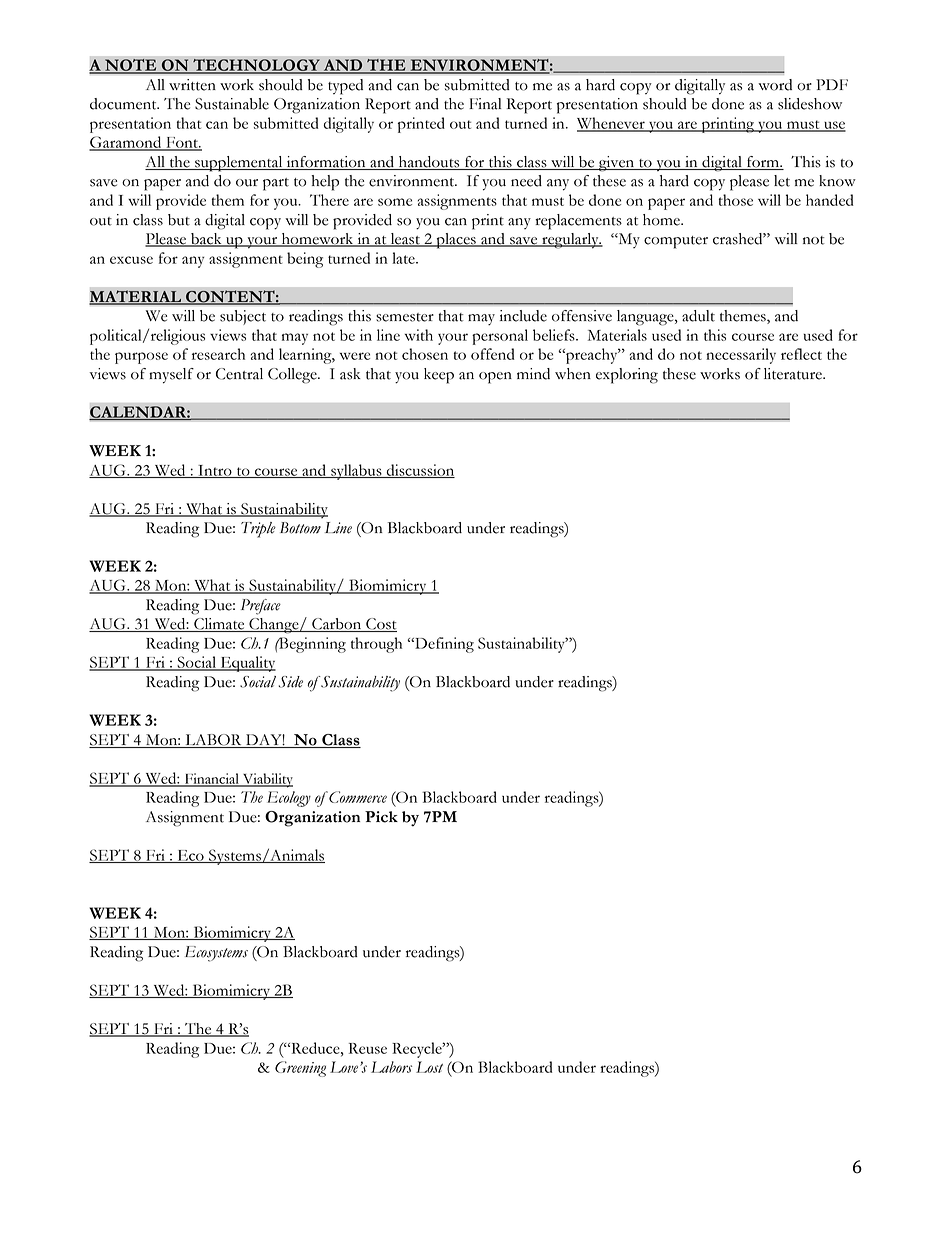 Image resolution: width=952 pixels, height=1233 pixels. Describe the element at coordinates (485, 104) in the page. I see `Final` at that location.
